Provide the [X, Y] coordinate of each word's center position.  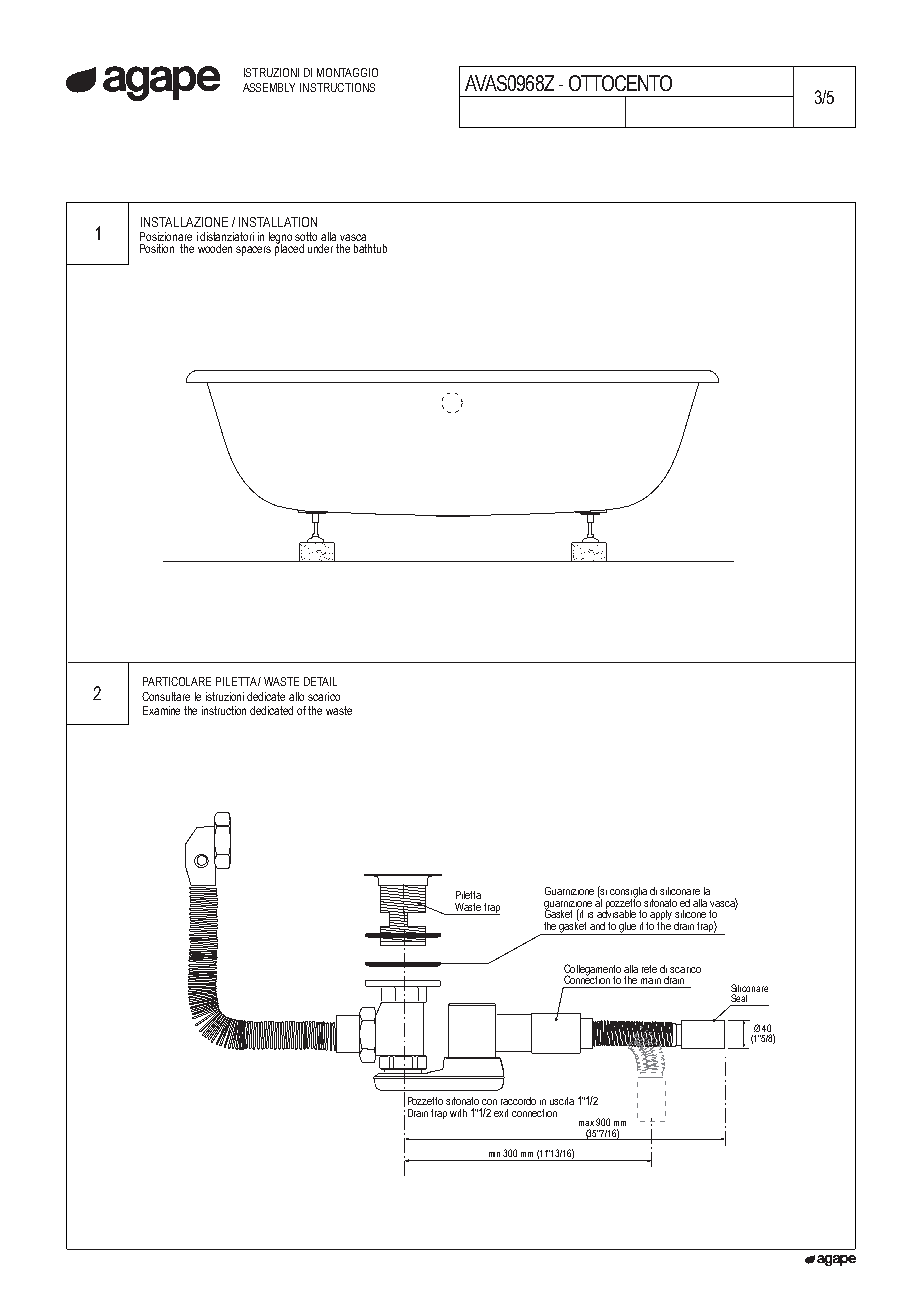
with [458, 1113]
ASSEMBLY [269, 87]
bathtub [370, 248]
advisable [616, 913]
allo [296, 696]
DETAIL [320, 681]
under [320, 248]
